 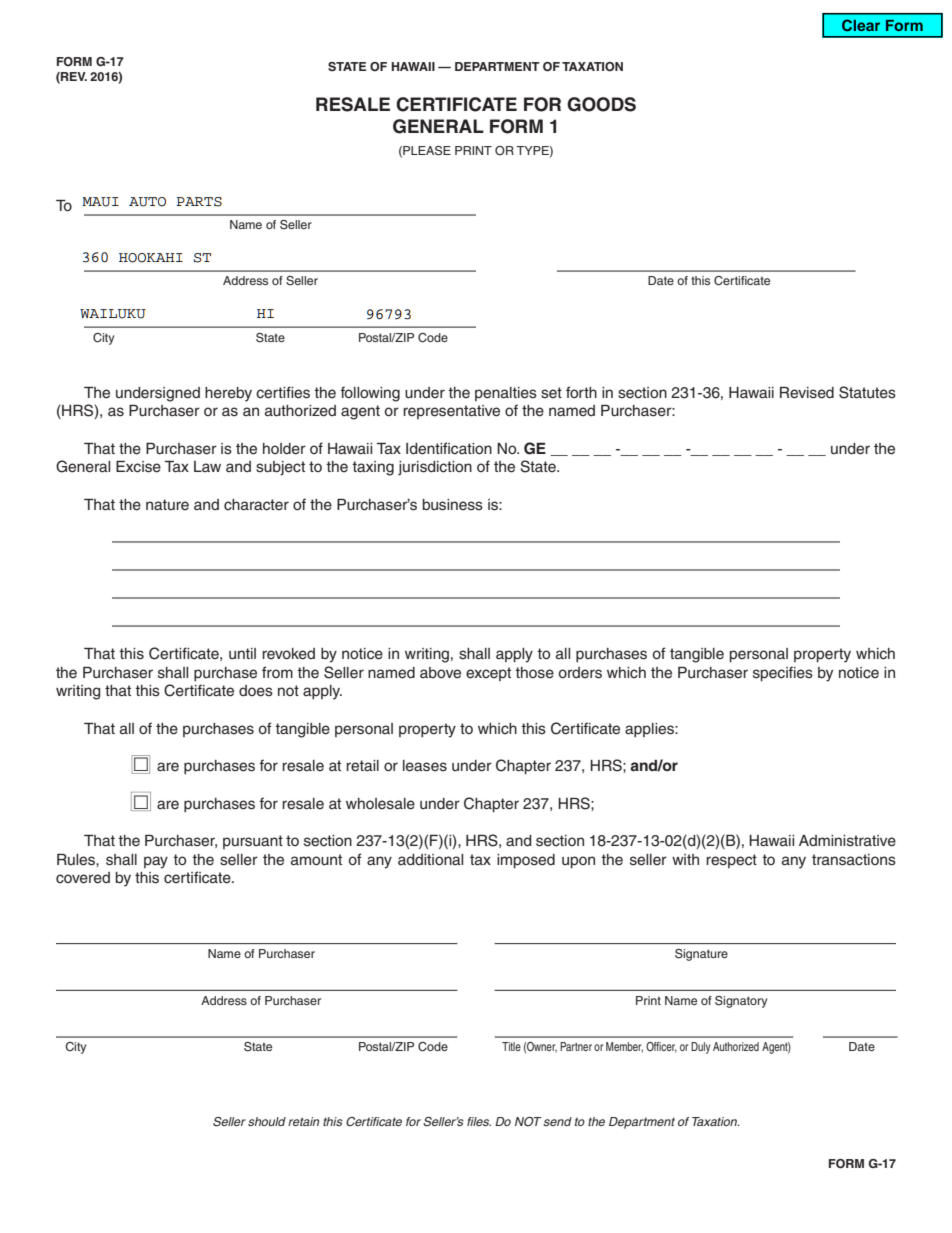 What do you see at coordinates (488, 674) in the image?
I see `except` at bounding box center [488, 674].
